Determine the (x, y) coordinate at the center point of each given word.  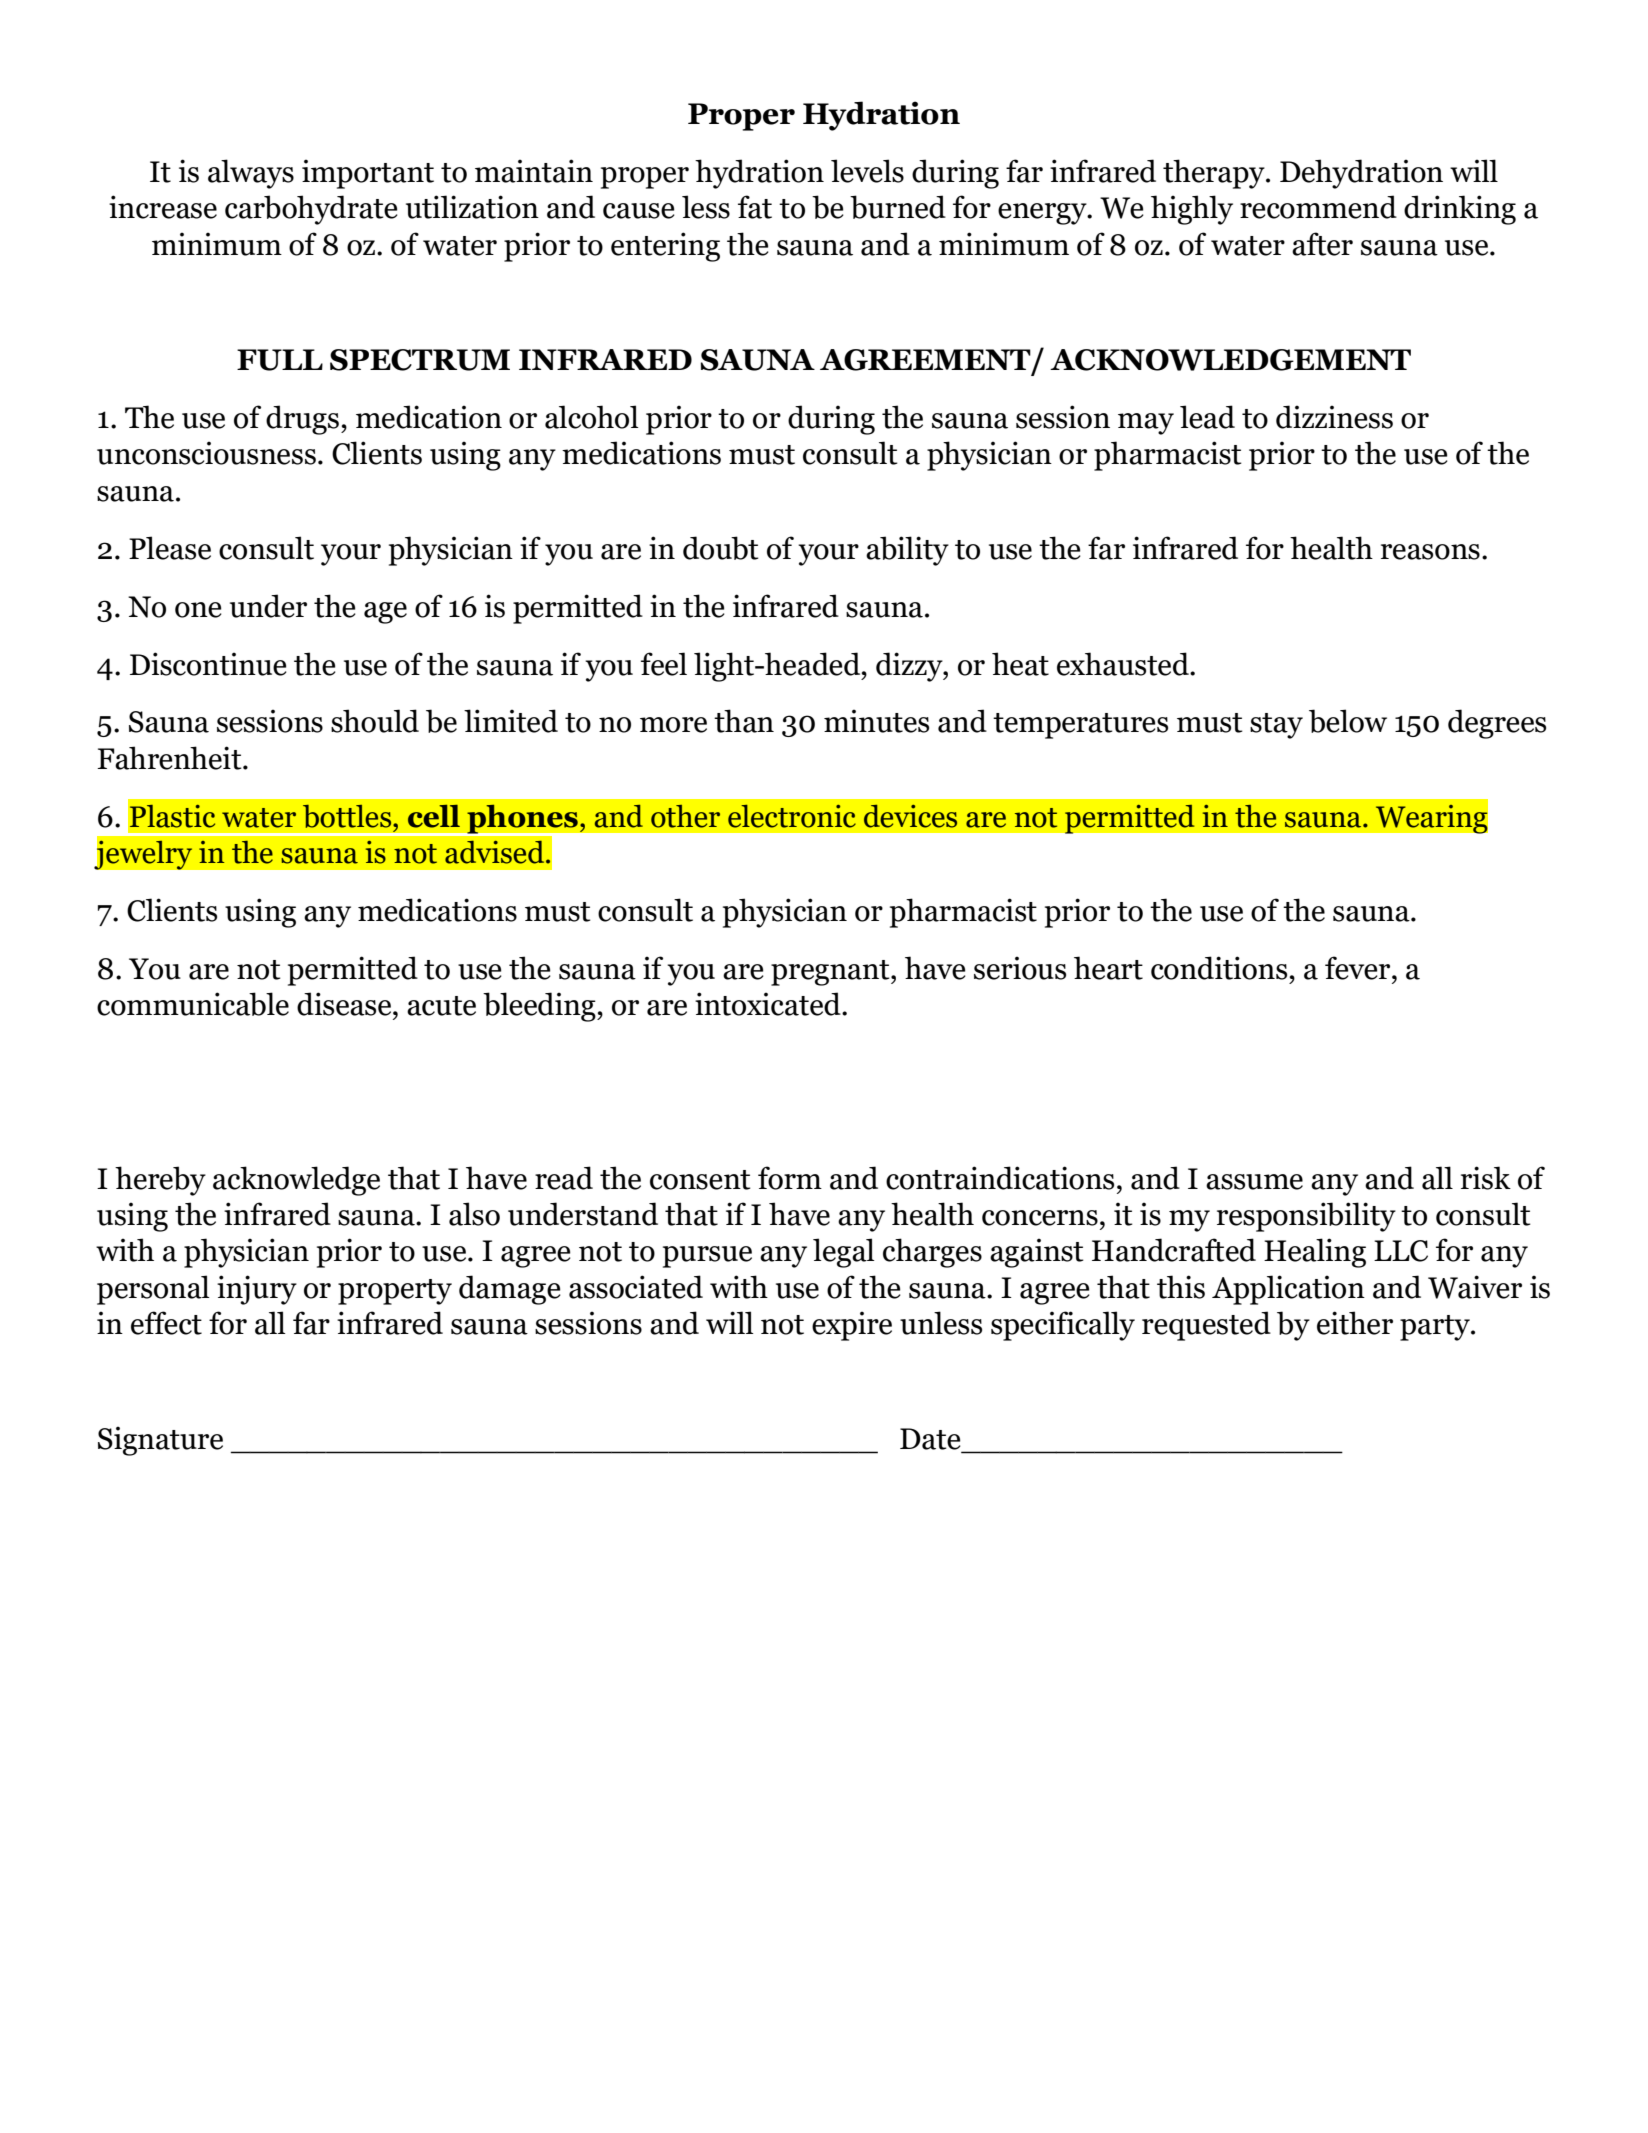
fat (755, 207)
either (1355, 1323)
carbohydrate (311, 210)
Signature (160, 1441)
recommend (1318, 207)
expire (852, 1326)
